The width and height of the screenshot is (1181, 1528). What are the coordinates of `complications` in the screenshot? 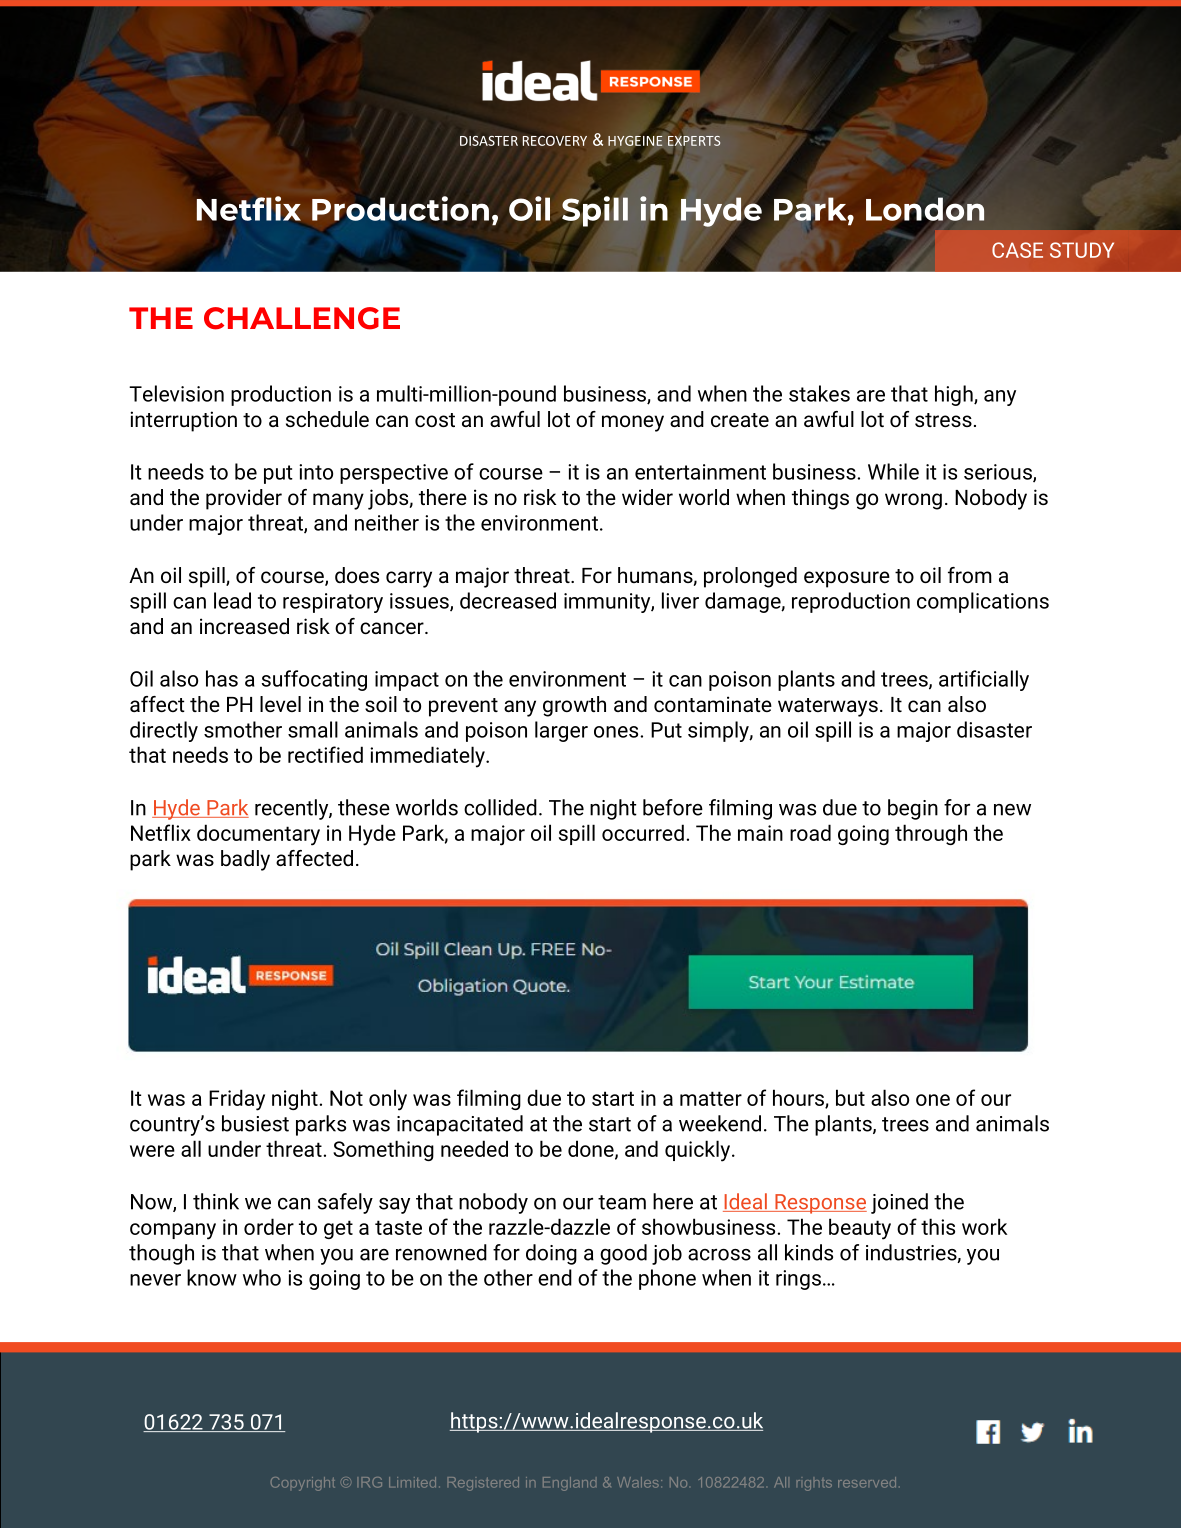 It's located at (983, 602).
